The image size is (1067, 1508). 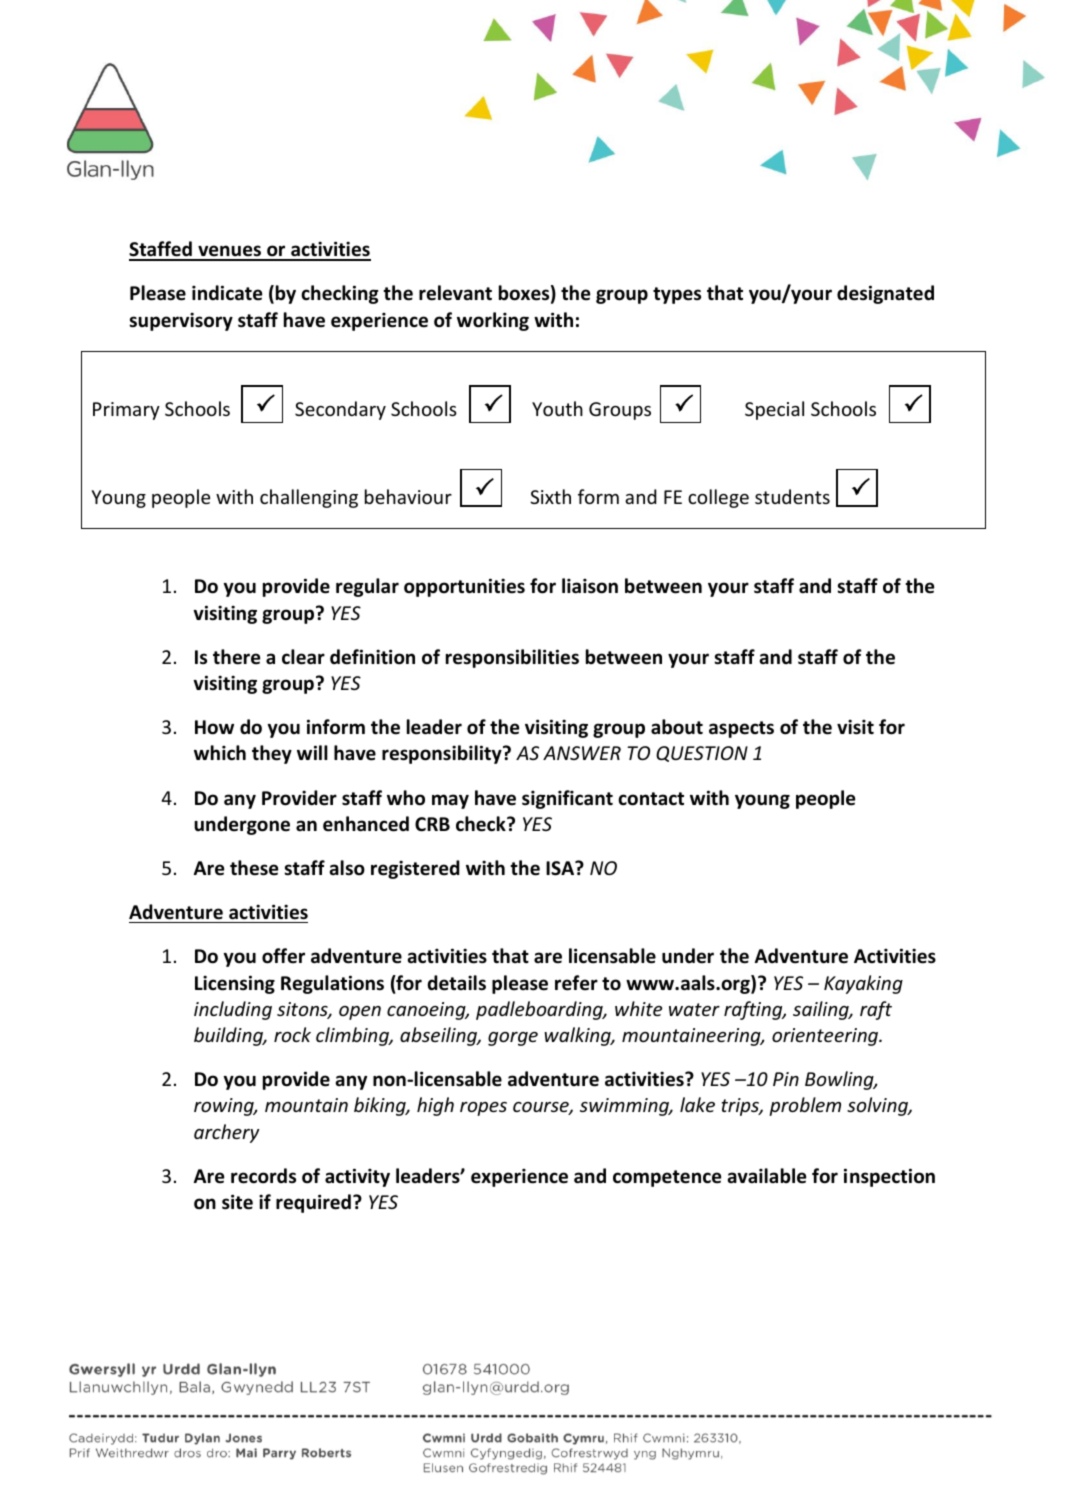 What do you see at coordinates (885, 294) in the image?
I see `designated` at bounding box center [885, 294].
